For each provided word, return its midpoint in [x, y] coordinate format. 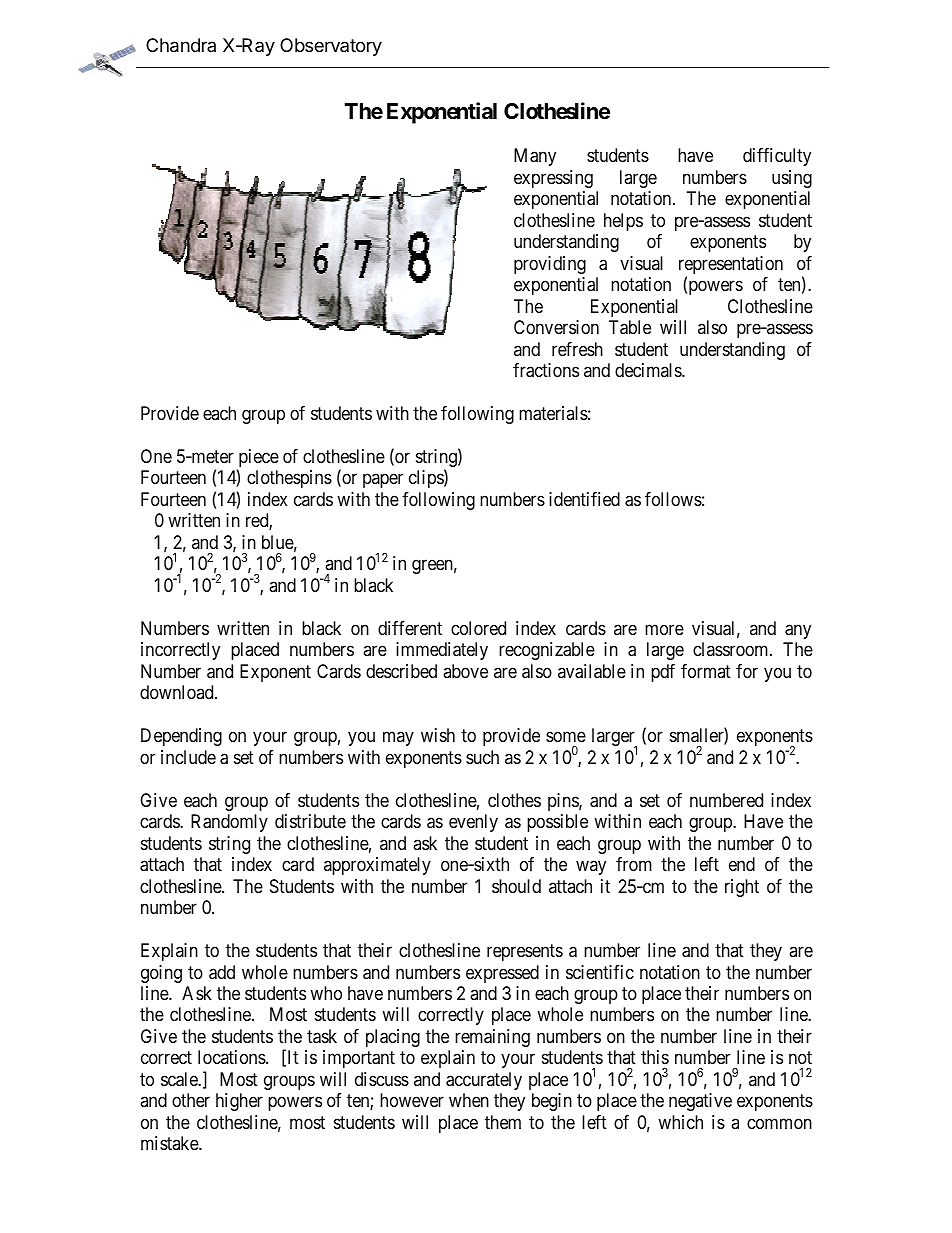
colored [478, 628]
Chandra [181, 45]
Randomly [229, 823]
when [469, 1100]
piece [258, 459]
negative [700, 1102]
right [742, 888]
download [178, 692]
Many [535, 157]
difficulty [777, 157]
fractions [546, 370]
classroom [732, 649]
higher [239, 1102]
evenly [473, 823]
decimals [649, 370]
